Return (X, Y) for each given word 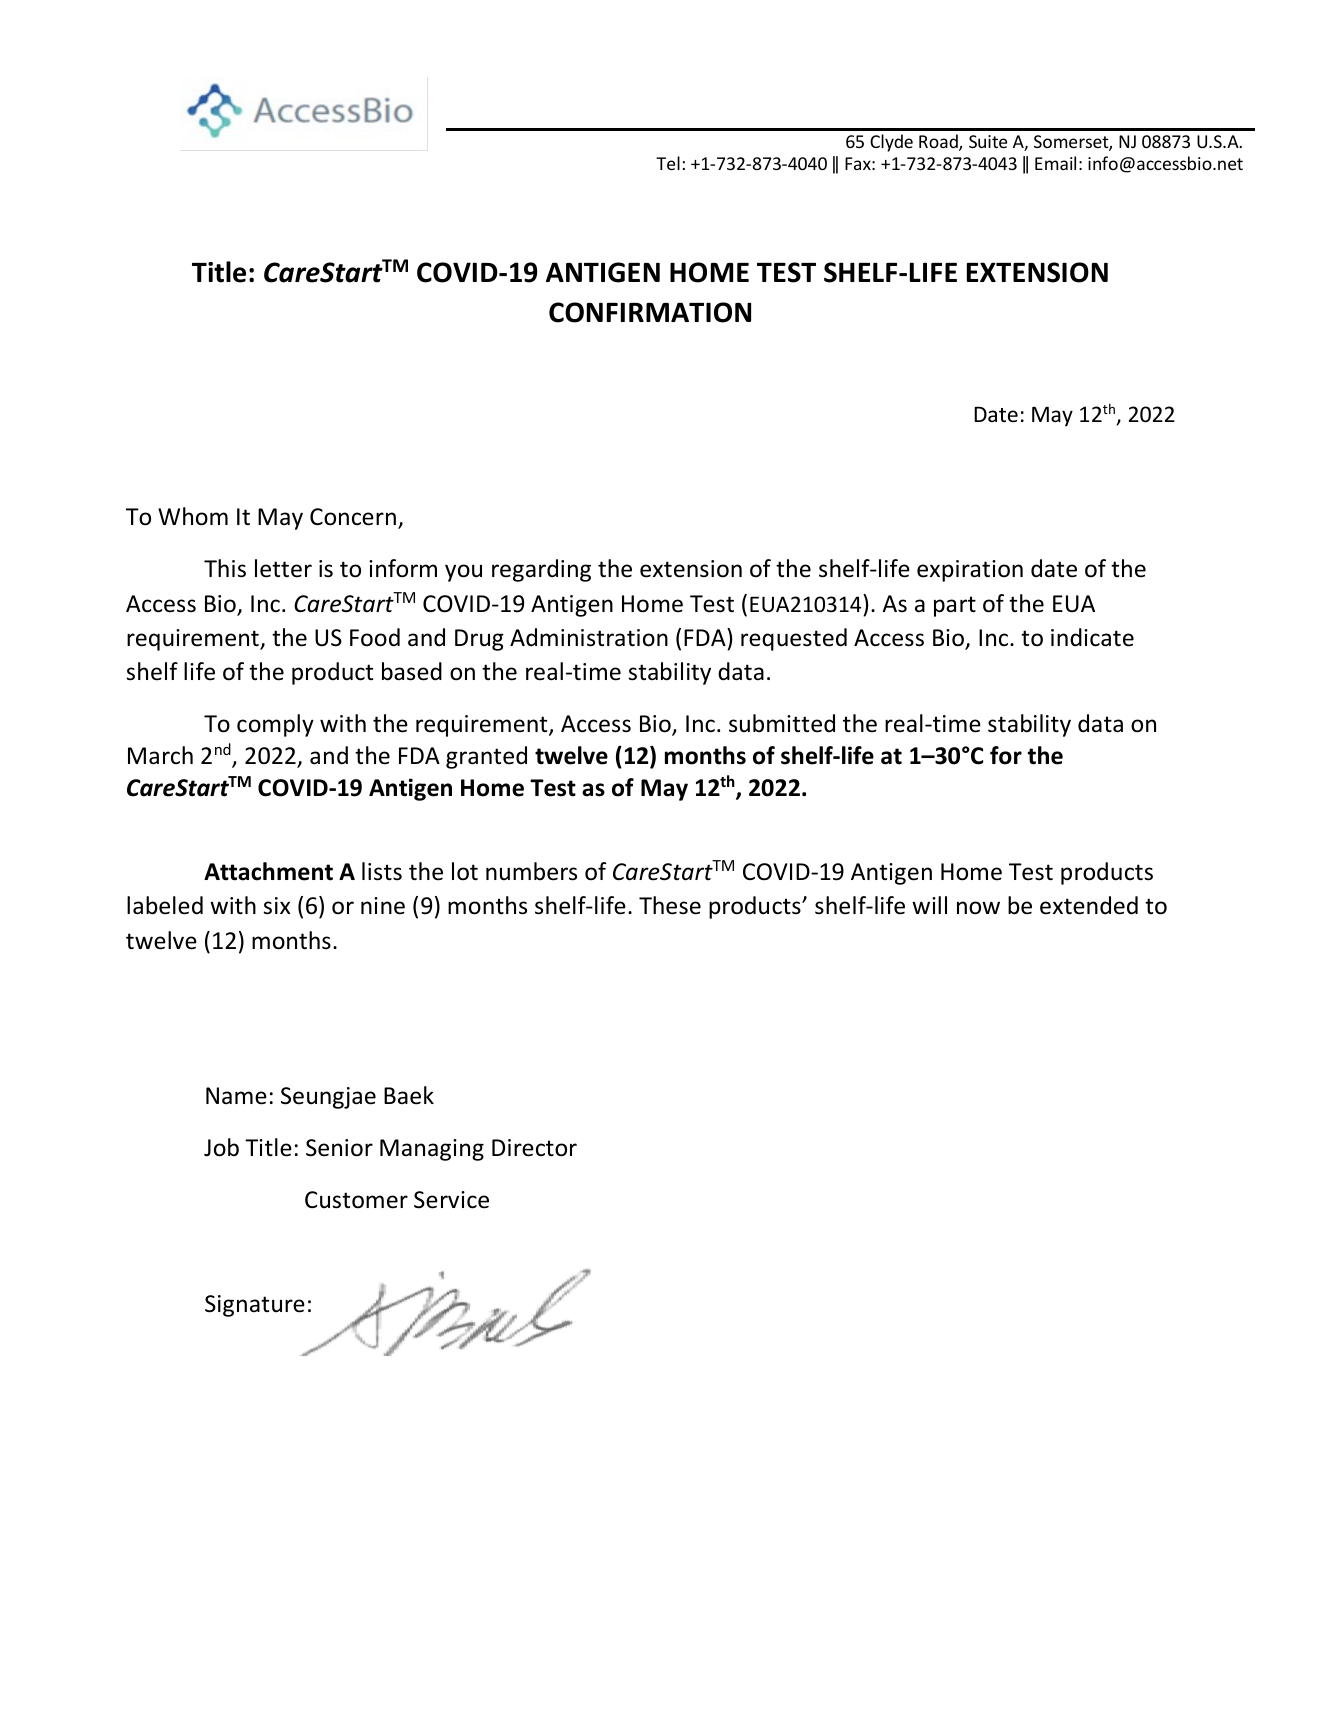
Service (451, 1200)
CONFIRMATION (650, 312)
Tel (668, 163)
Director (534, 1148)
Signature (255, 1306)
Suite (988, 141)
